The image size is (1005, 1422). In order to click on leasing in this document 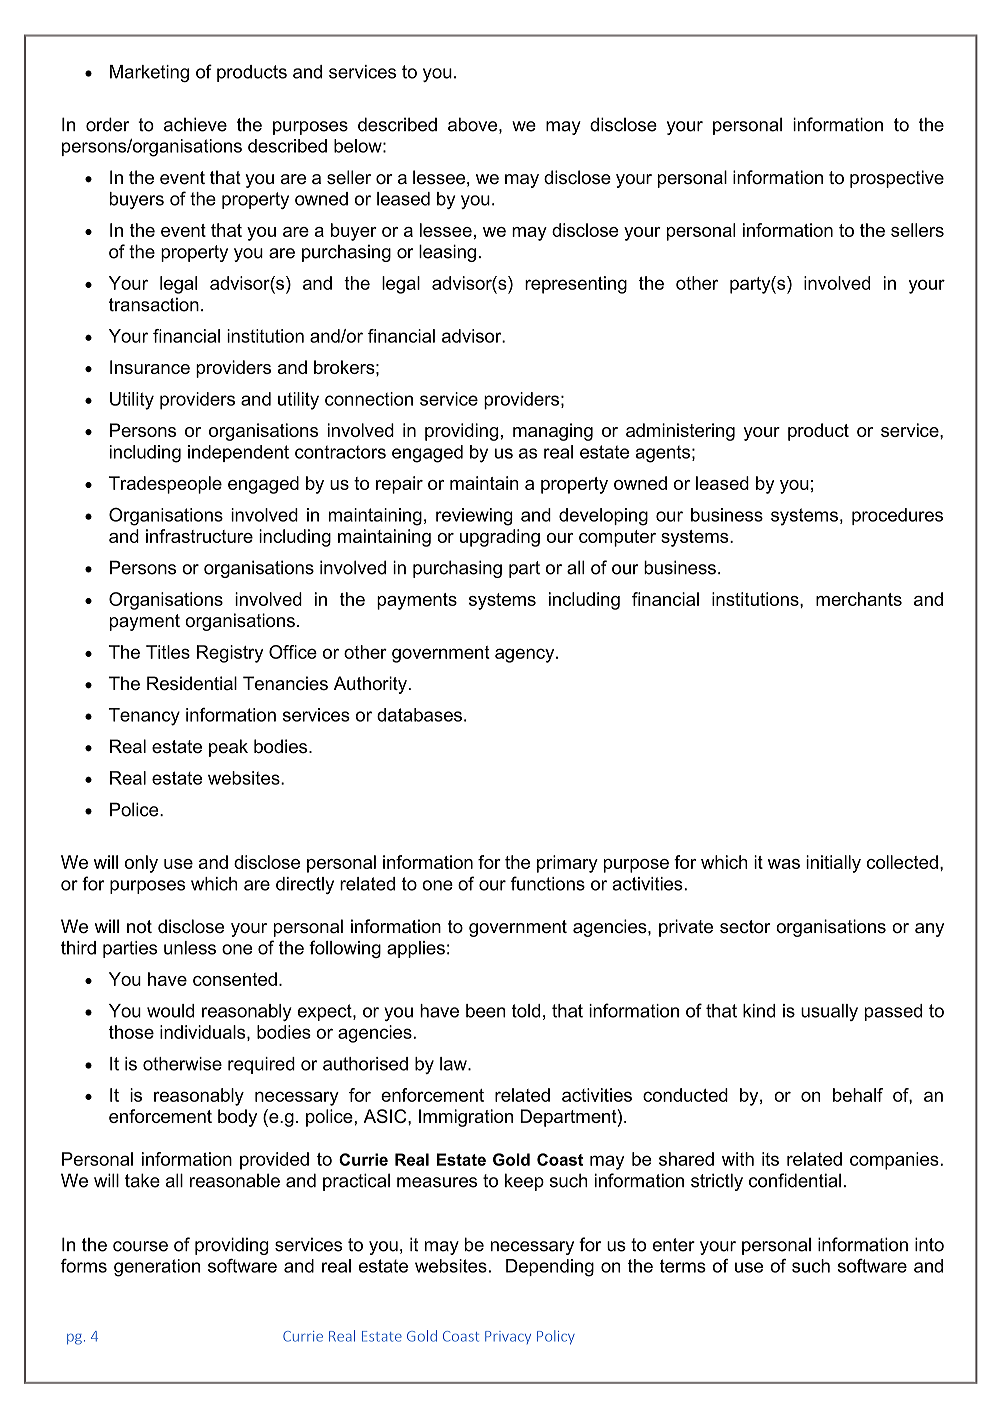, I will do `click(447, 253)`.
